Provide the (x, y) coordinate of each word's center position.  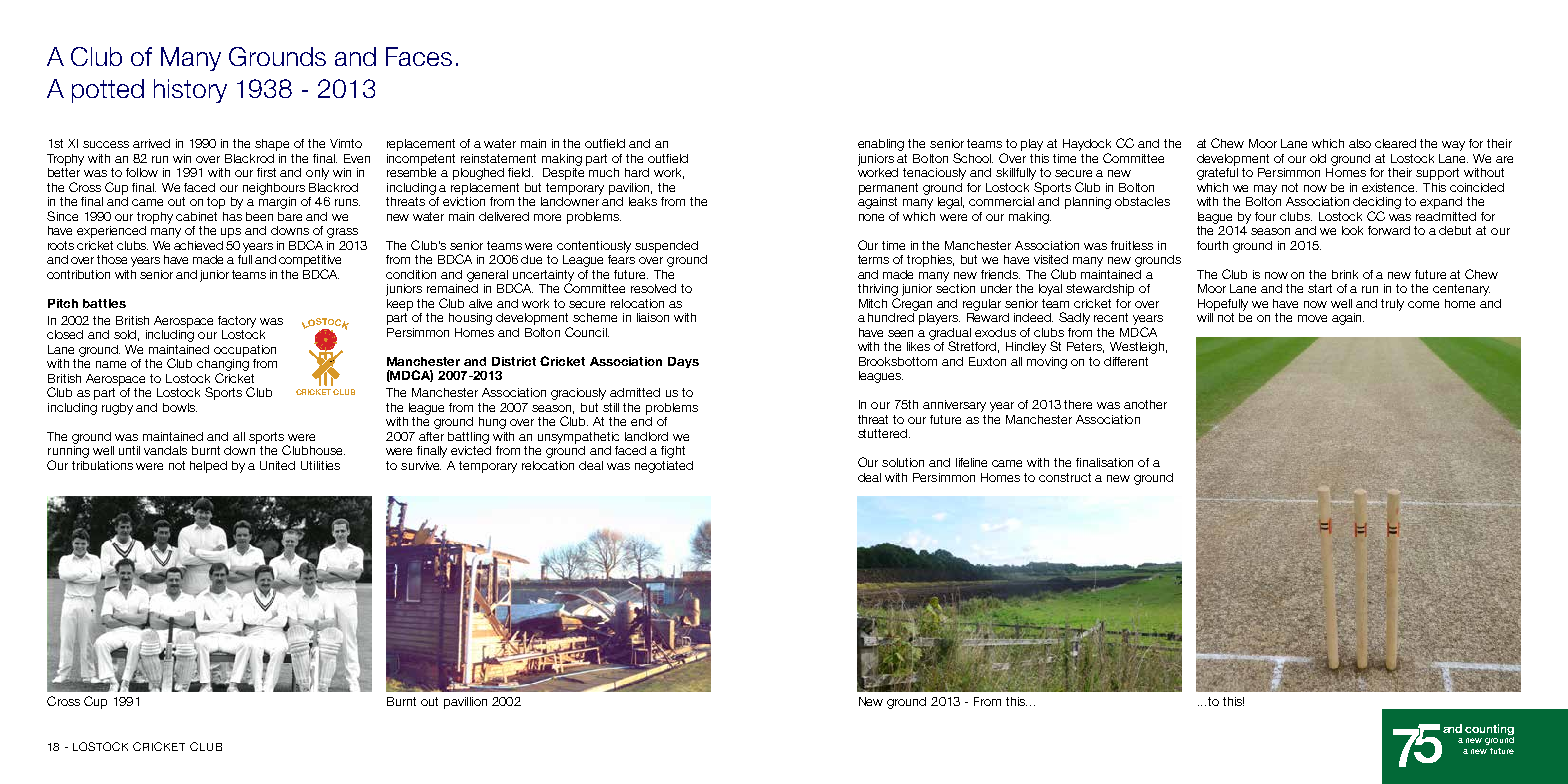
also (1360, 143)
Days (683, 362)
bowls (180, 407)
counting (1489, 729)
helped (208, 467)
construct (1065, 477)
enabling (881, 145)
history (190, 91)
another (1145, 404)
